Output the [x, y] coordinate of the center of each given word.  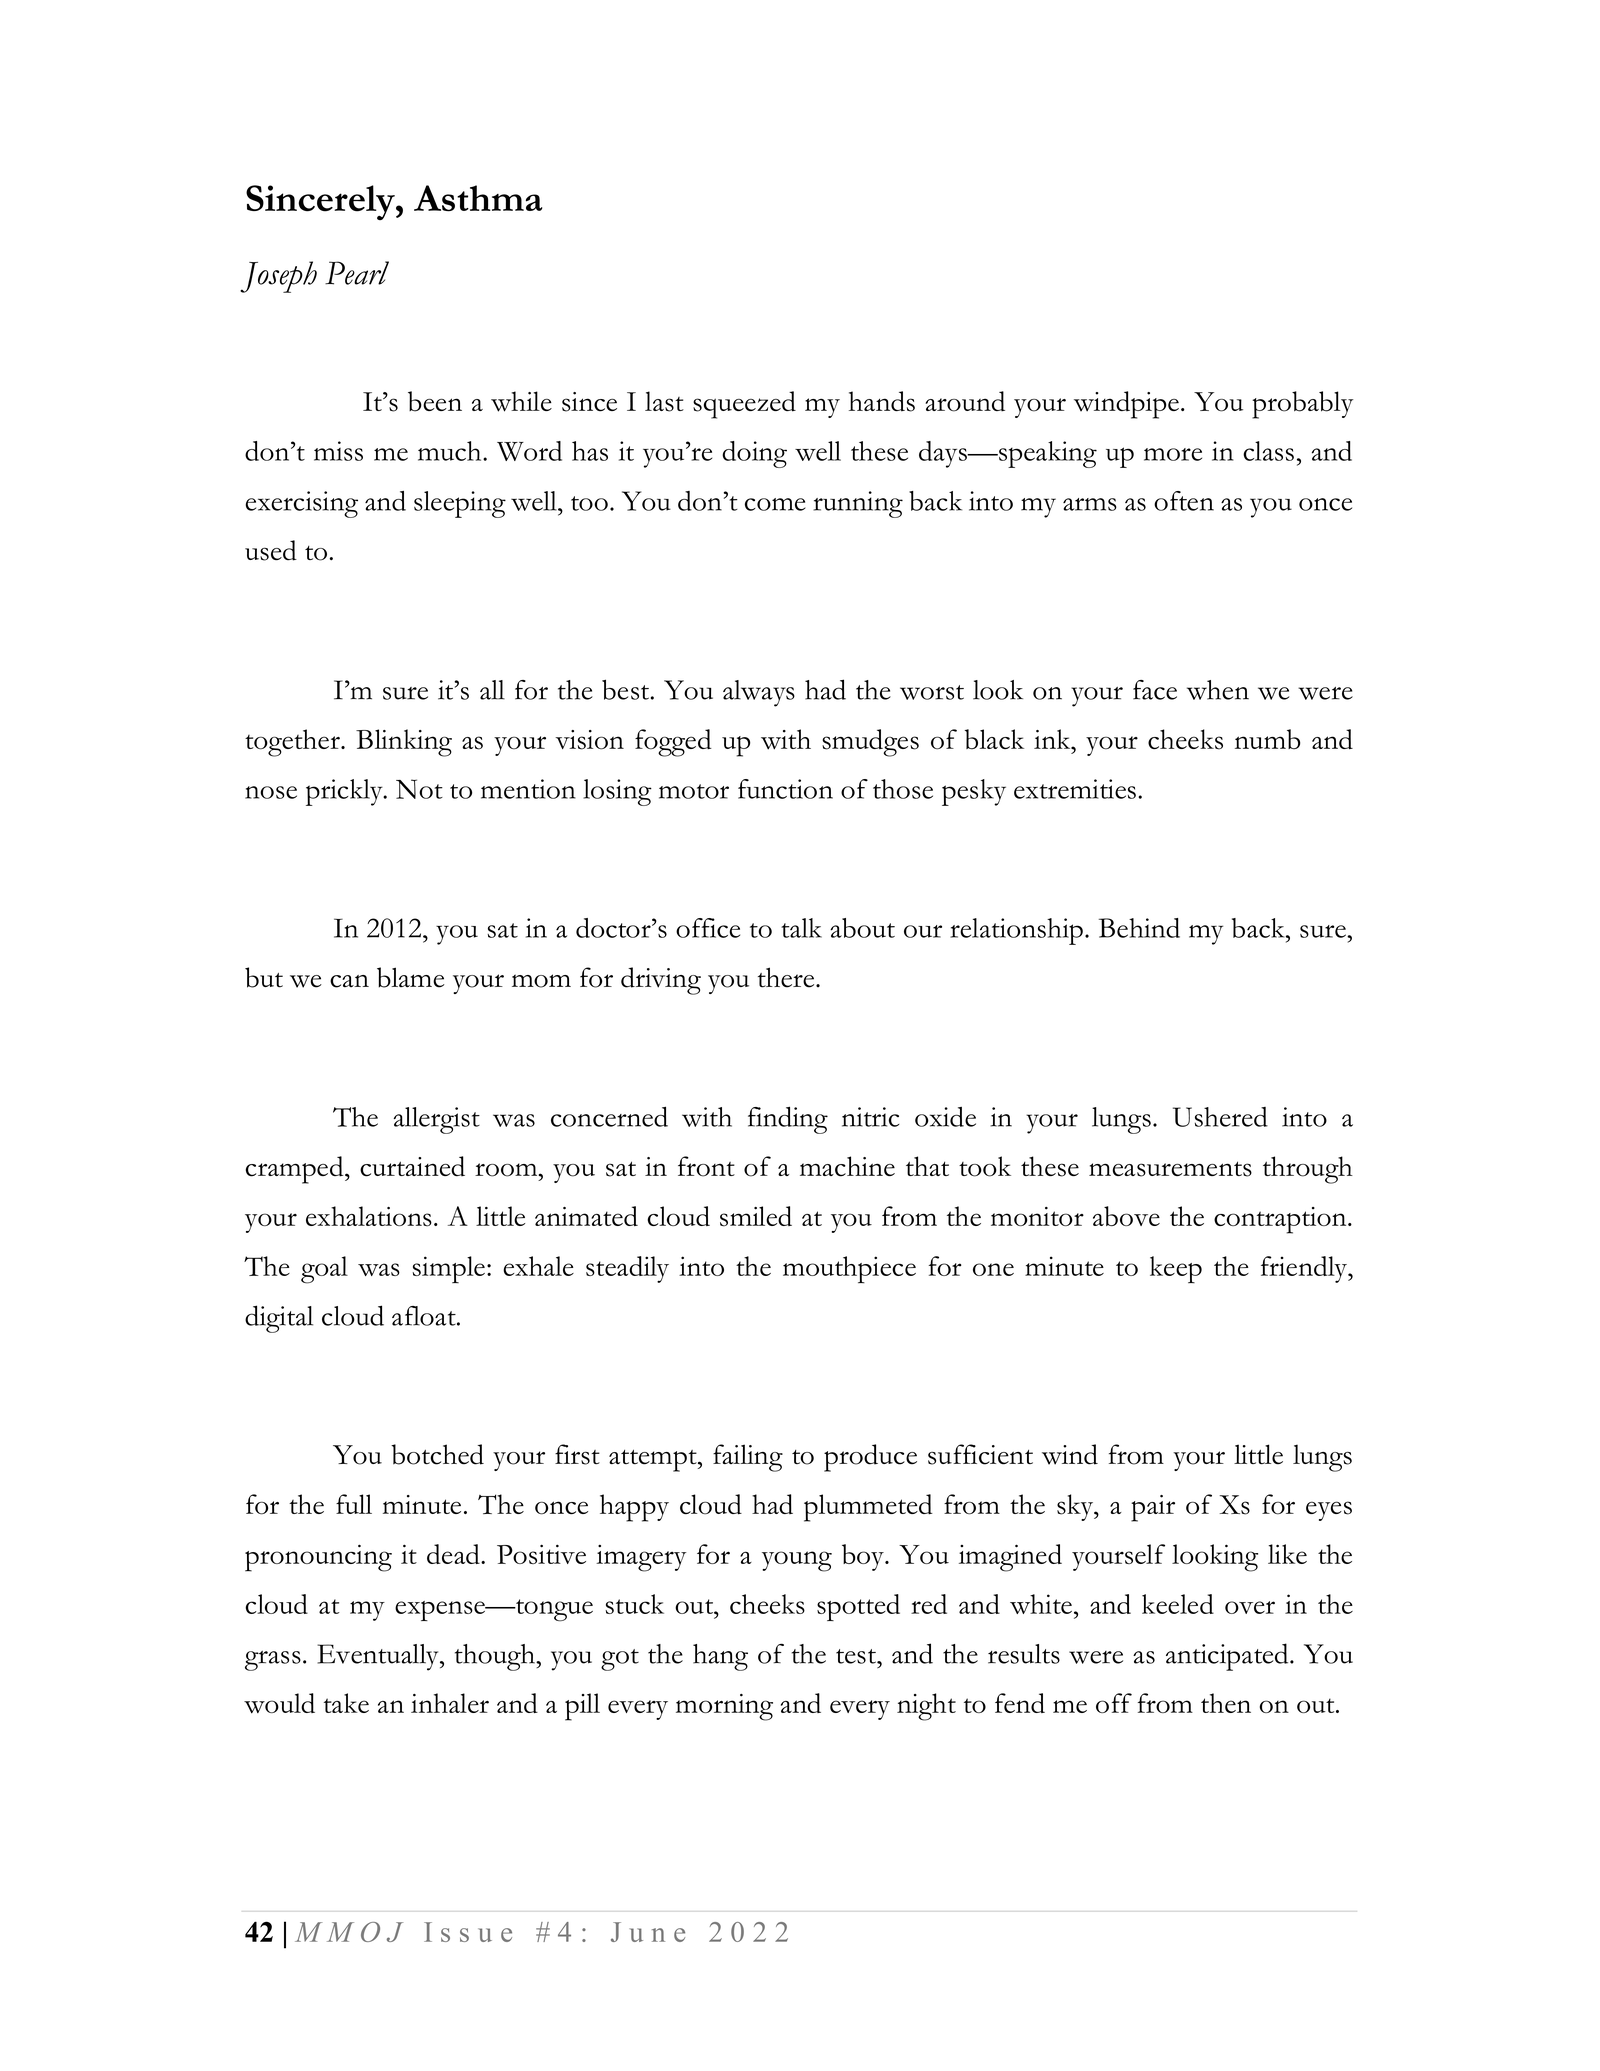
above [1126, 1216]
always [759, 693]
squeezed [744, 405]
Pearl [357, 273]
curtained [412, 1166]
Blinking [404, 743]
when [1218, 690]
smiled [756, 1216]
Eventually [379, 1657]
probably [1302, 405]
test [857, 1656]
